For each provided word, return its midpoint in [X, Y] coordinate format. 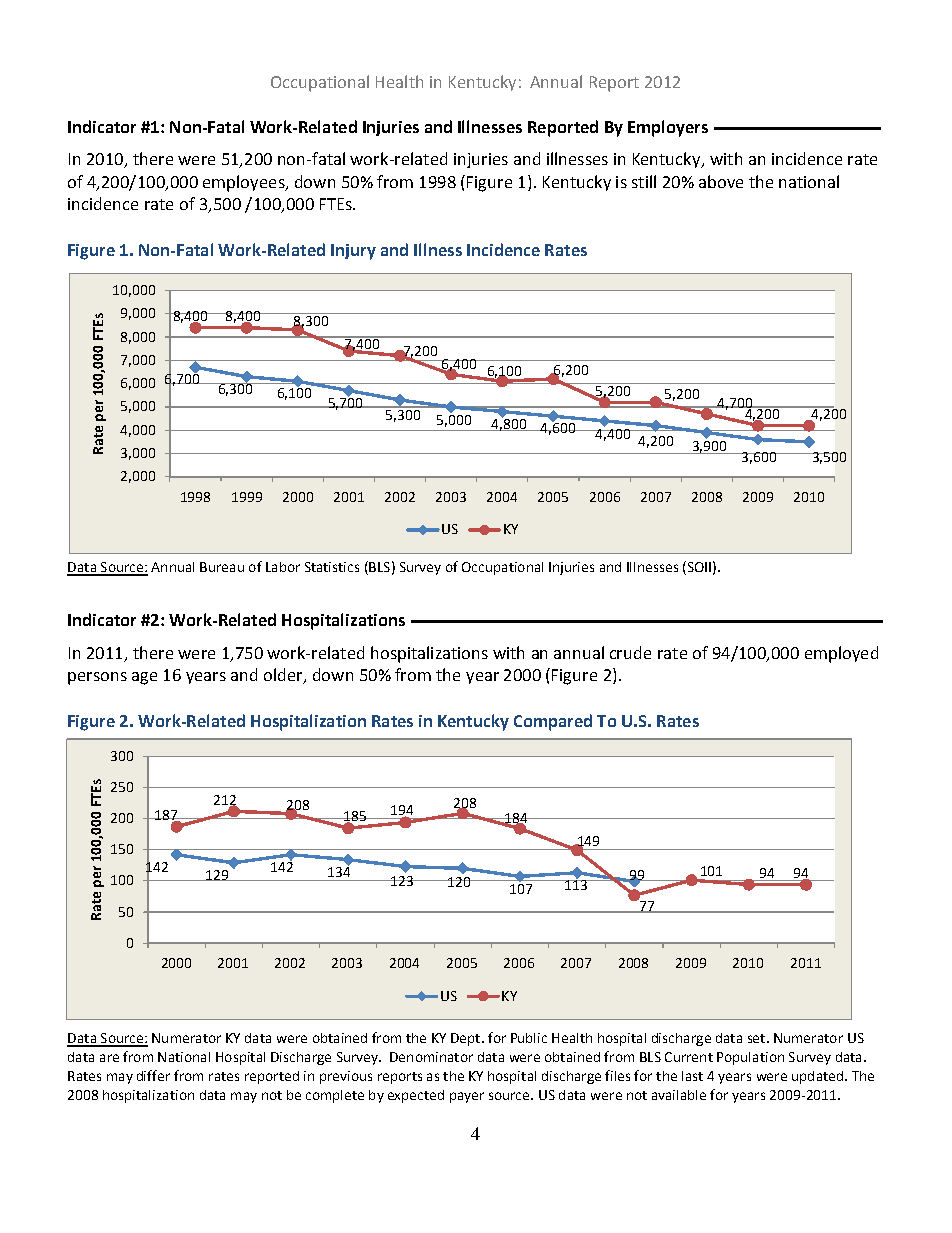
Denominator [431, 1057]
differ [153, 1075]
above [721, 181]
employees [245, 183]
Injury [353, 252]
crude [630, 652]
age [144, 678]
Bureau [222, 567]
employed [841, 654]
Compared [553, 722]
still [644, 181]
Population [750, 1058]
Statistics [332, 567]
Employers [668, 128]
